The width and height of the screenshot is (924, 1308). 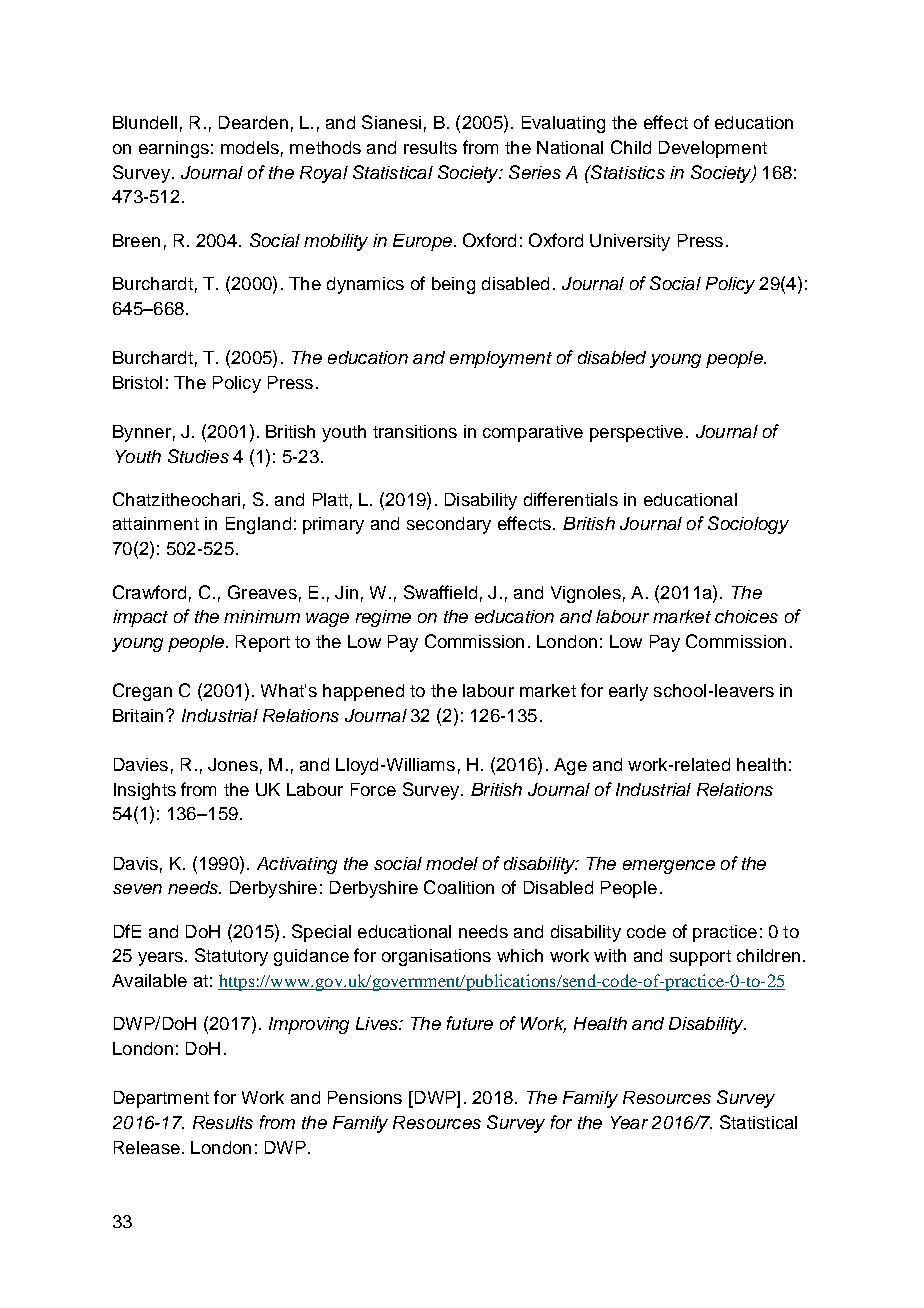 I want to click on choices, so click(x=746, y=616).
